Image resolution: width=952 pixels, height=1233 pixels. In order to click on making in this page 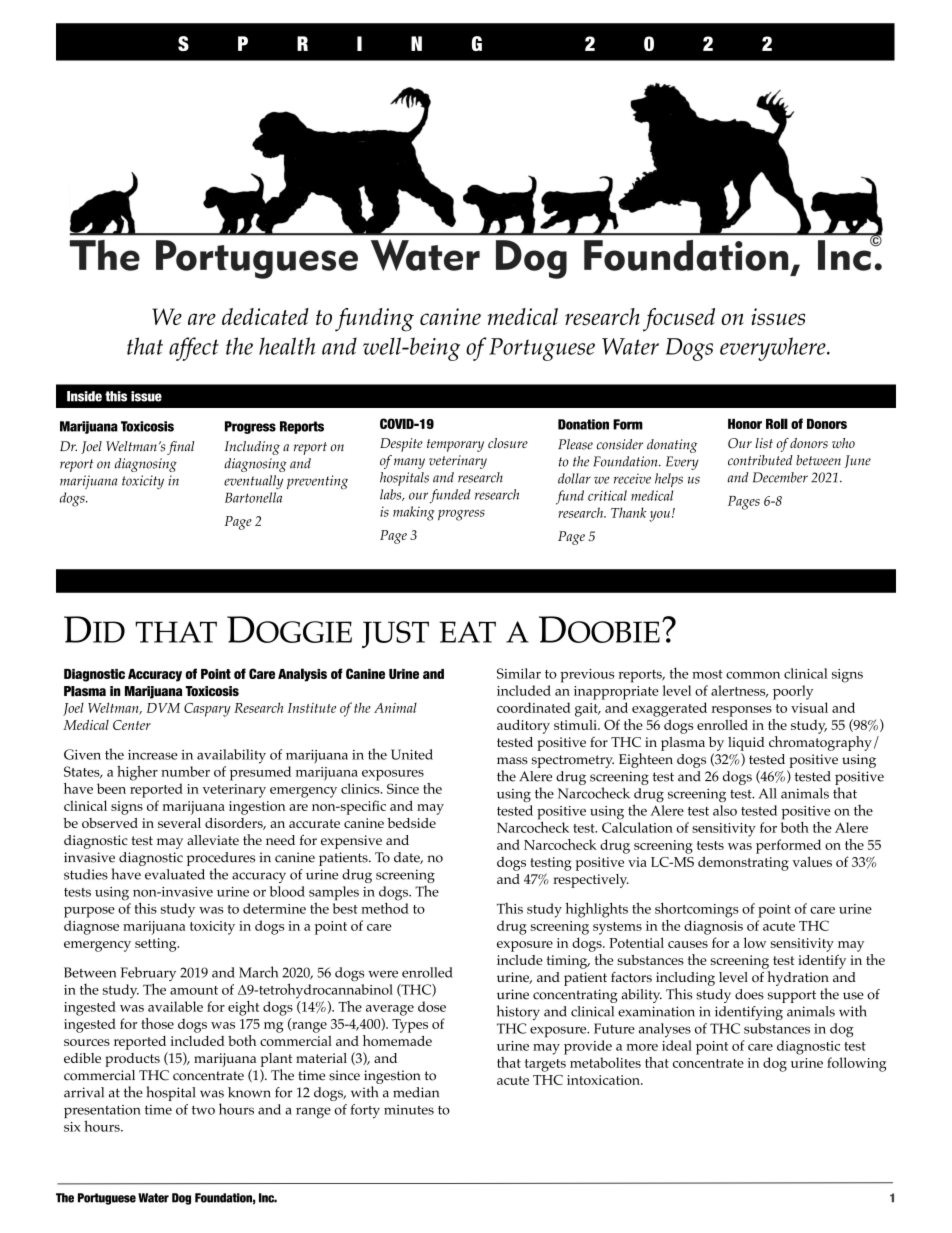, I will do `click(414, 513)`.
